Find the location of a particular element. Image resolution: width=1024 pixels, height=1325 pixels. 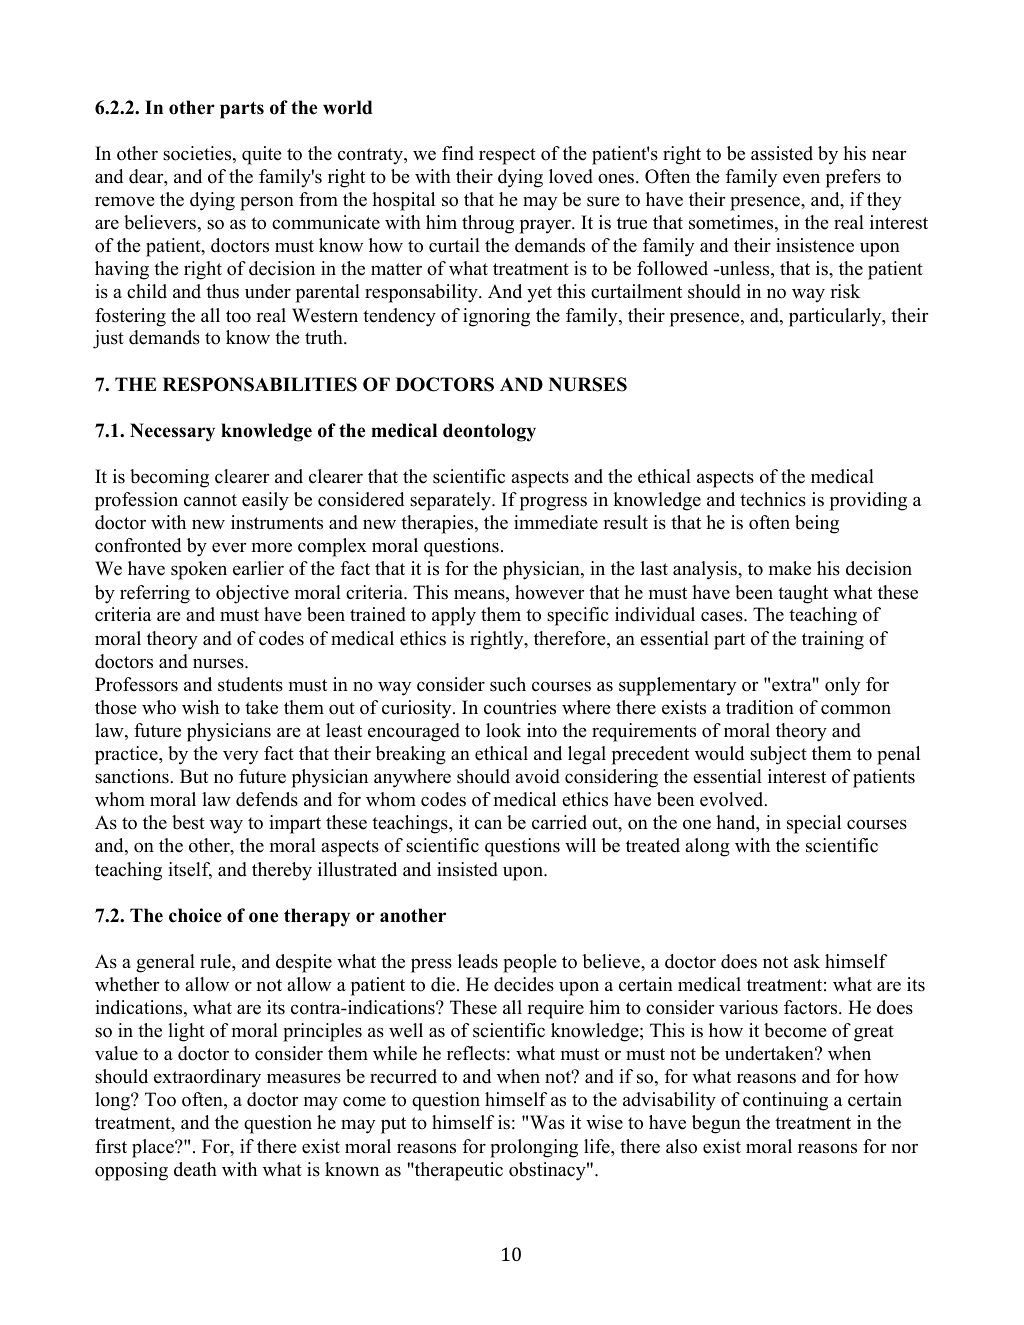

insisted is located at coordinates (467, 869).
